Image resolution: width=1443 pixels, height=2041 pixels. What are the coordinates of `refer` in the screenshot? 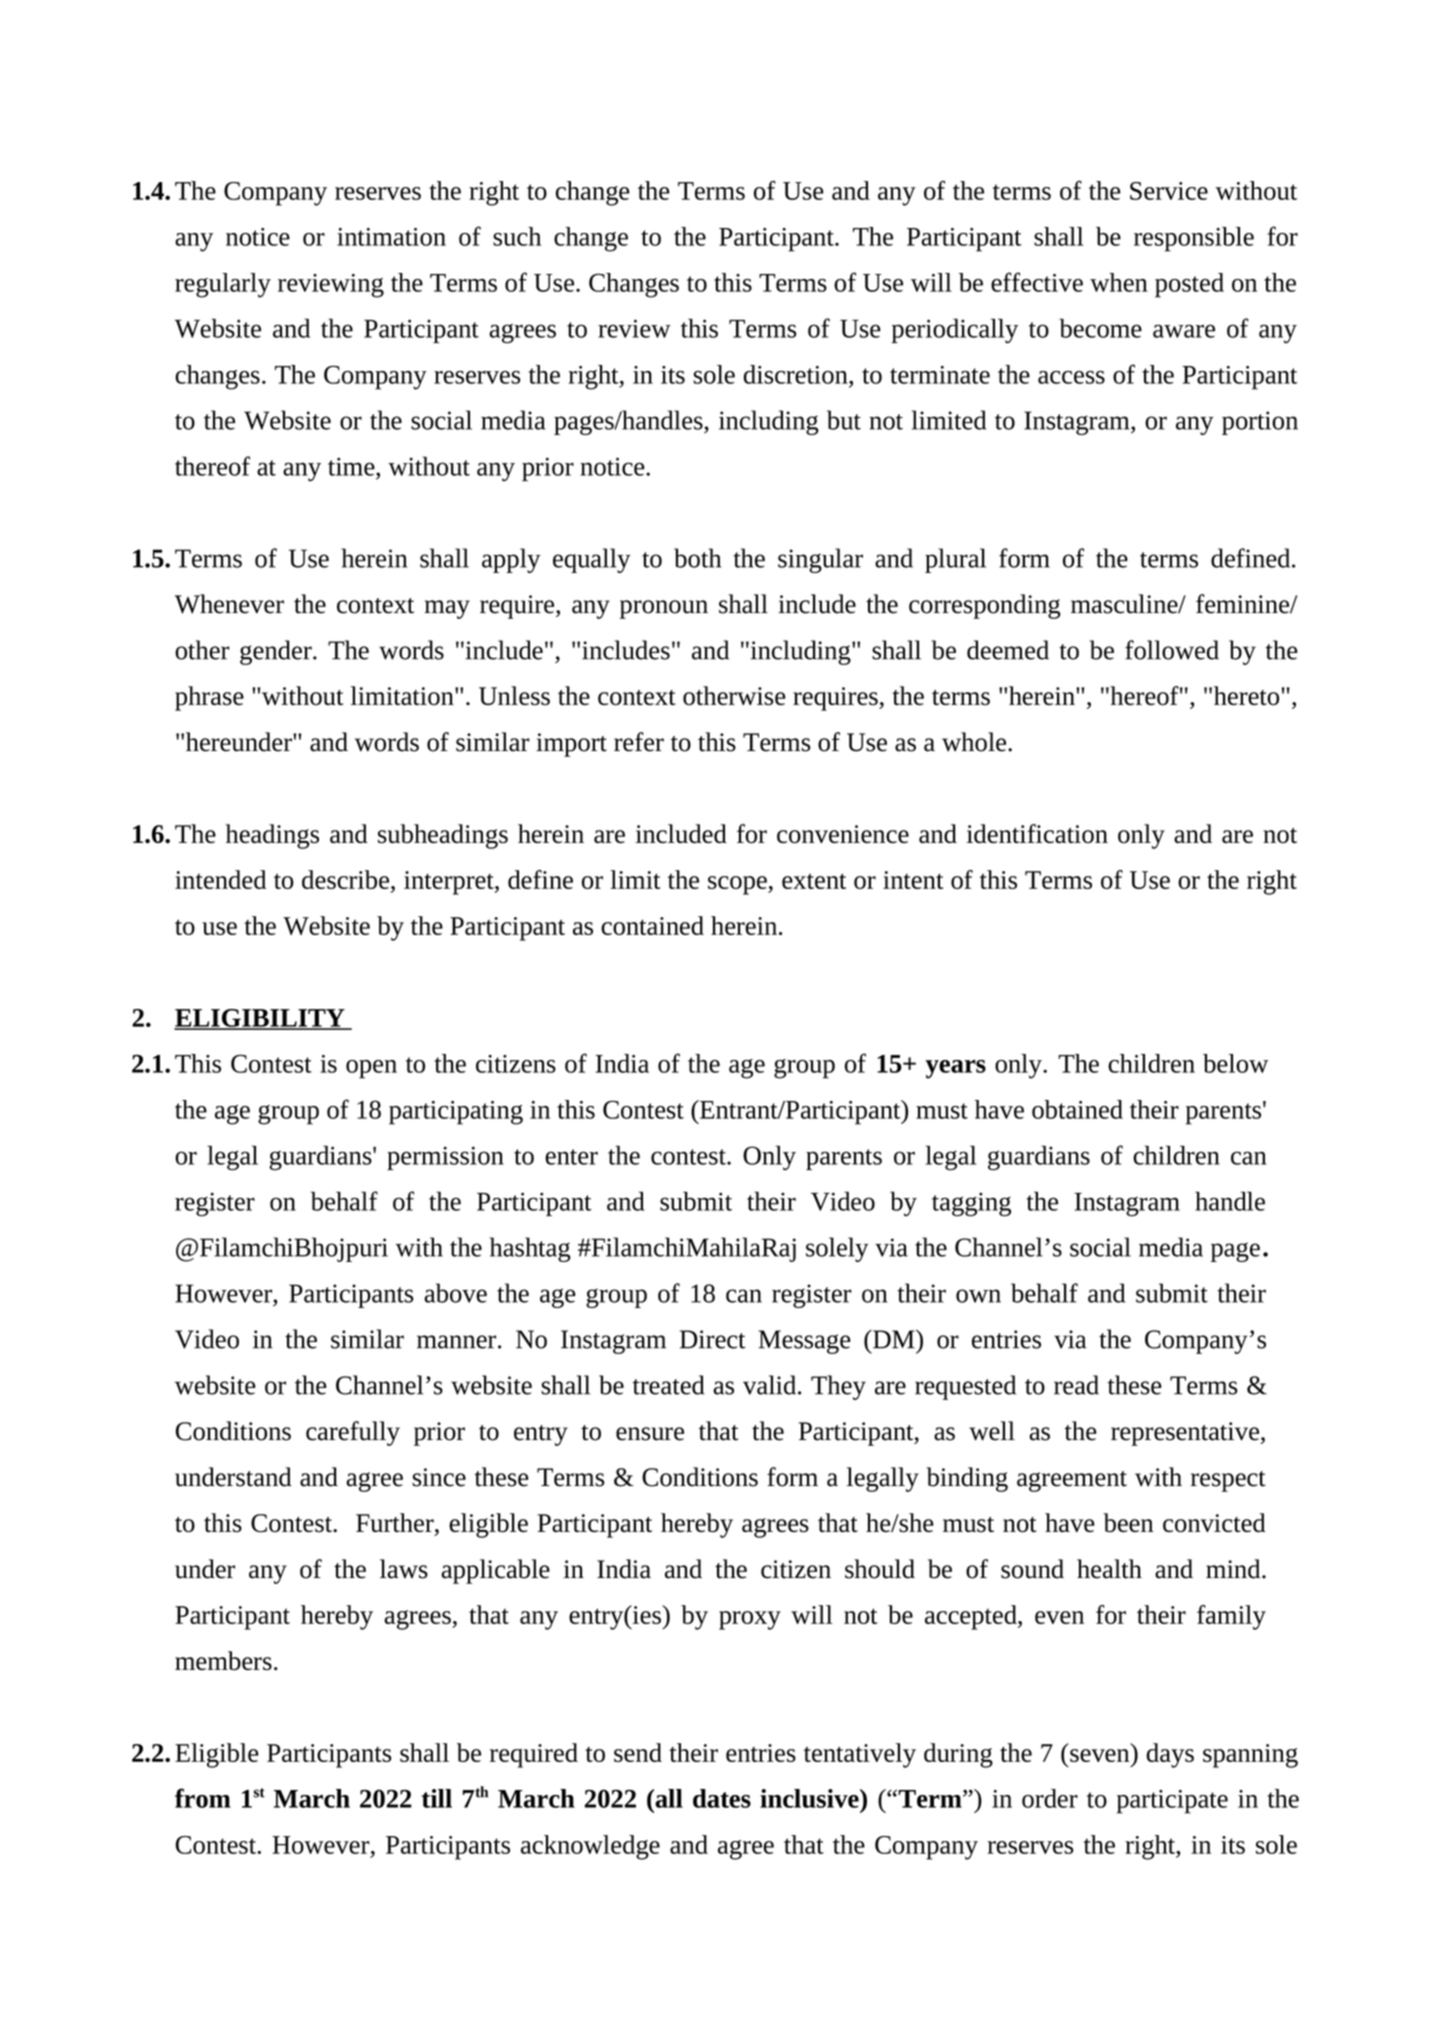 It's located at (639, 742).
